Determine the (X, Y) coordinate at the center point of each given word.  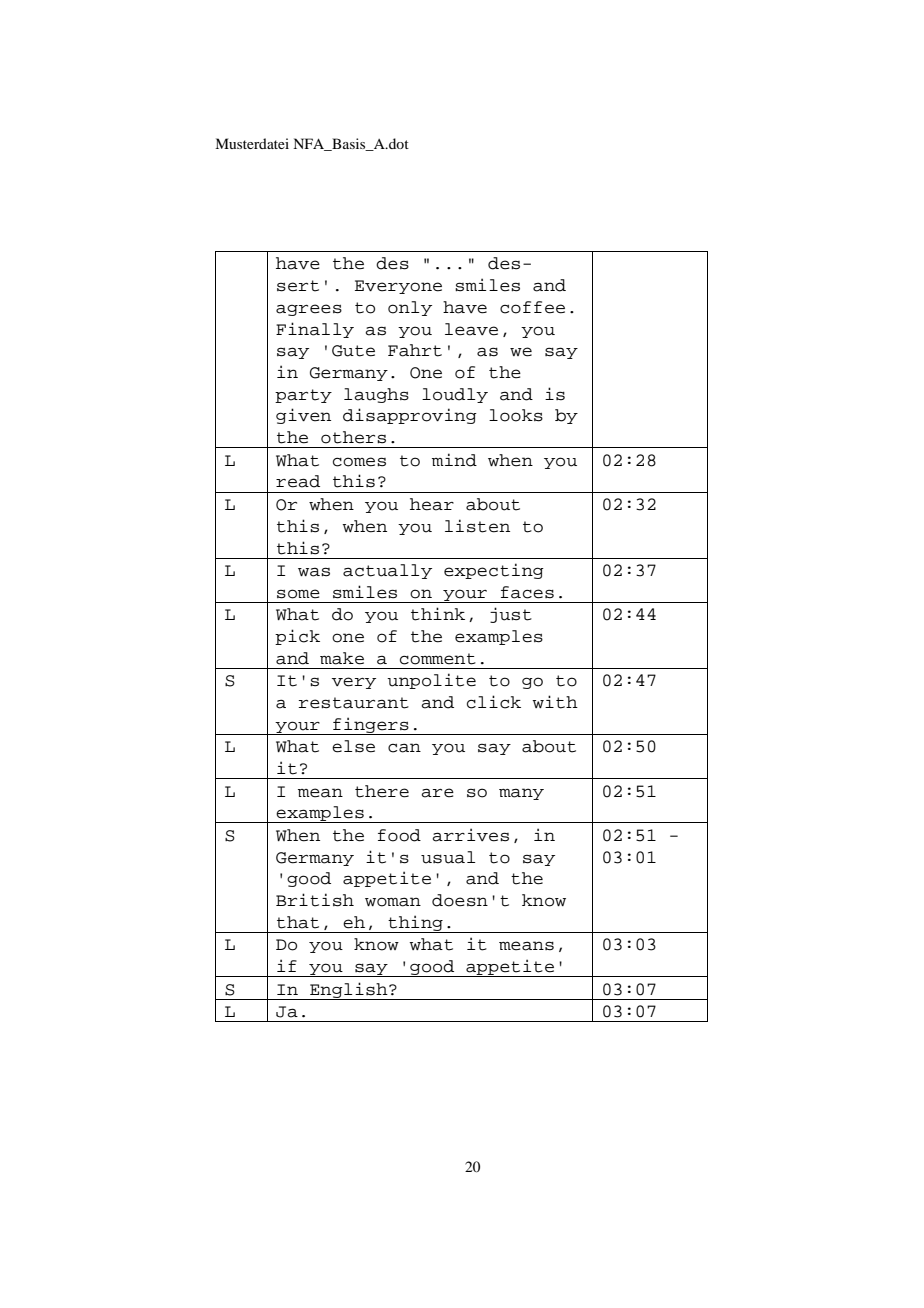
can (404, 748)
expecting (494, 571)
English (349, 991)
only (410, 308)
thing (416, 924)
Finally (315, 330)
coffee (532, 307)
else (353, 746)
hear (432, 504)
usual (448, 857)
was (314, 572)
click (494, 702)
